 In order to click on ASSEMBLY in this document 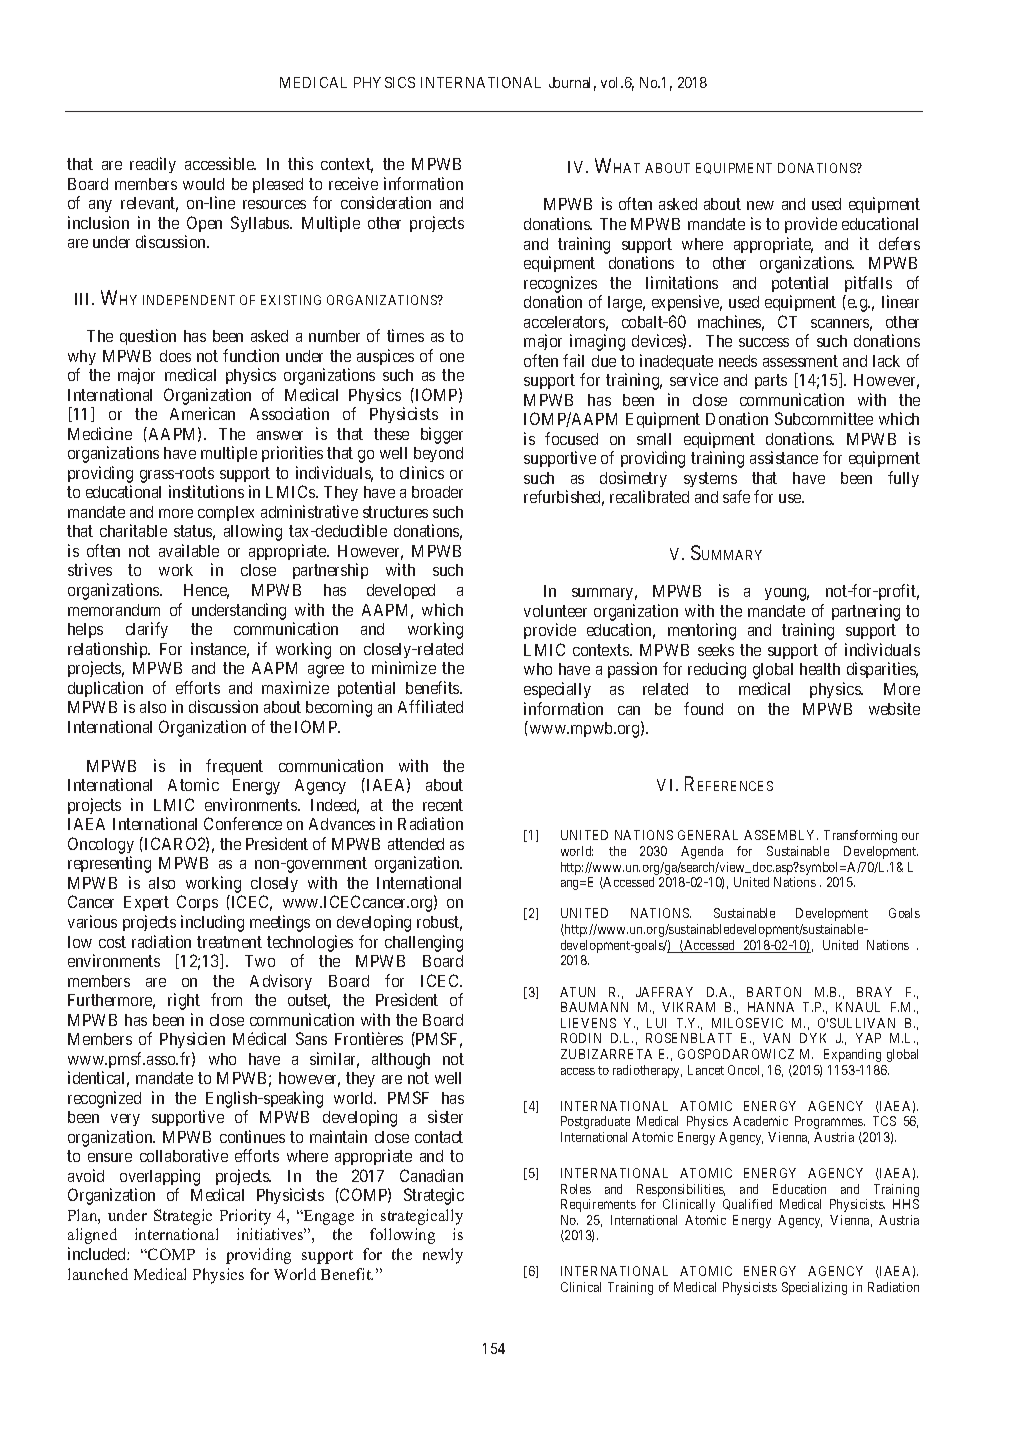, I will do `click(781, 835)`.
